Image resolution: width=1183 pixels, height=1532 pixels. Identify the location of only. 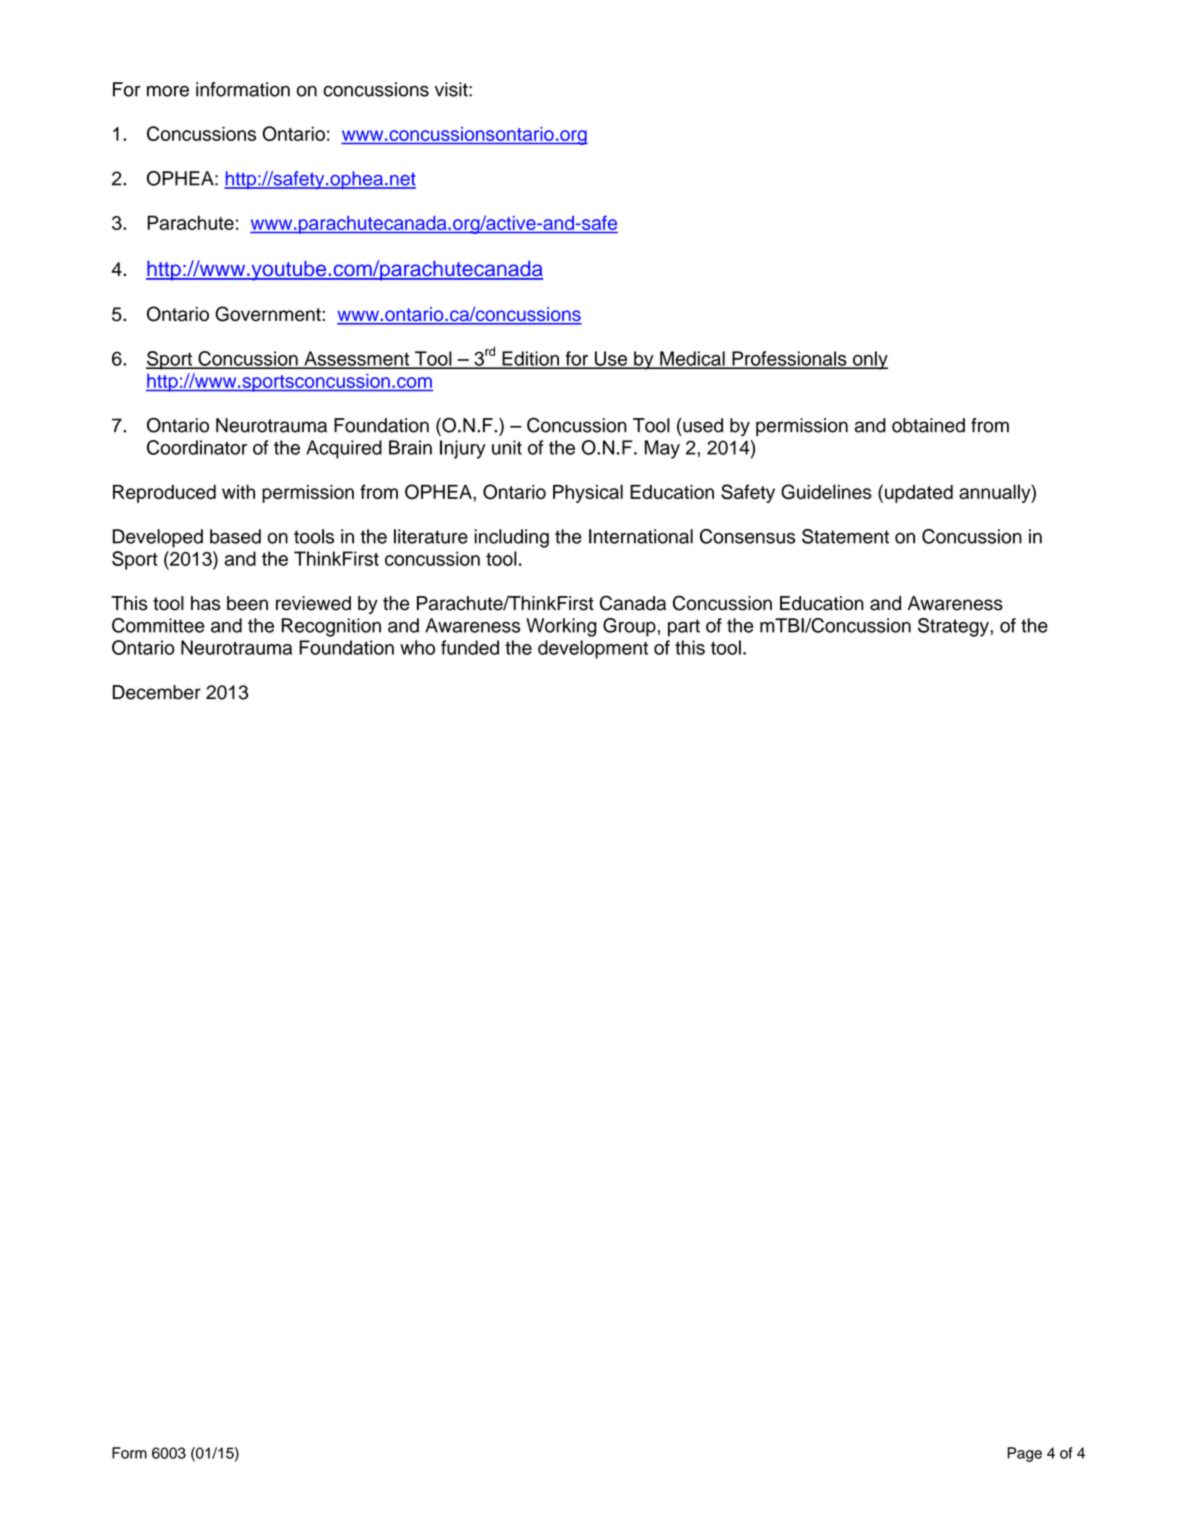
(869, 360).
